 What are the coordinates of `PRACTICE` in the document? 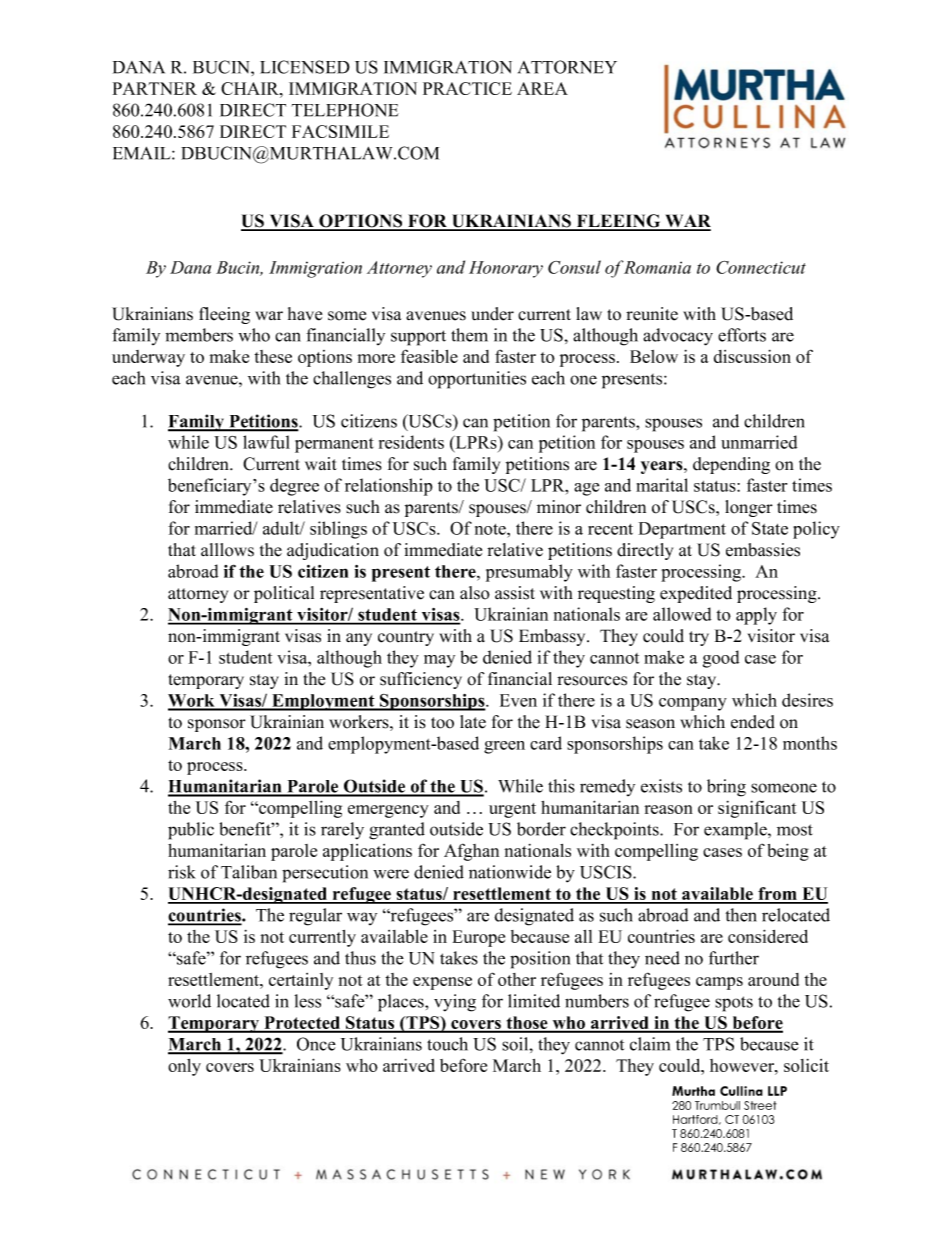 It's located at (467, 88).
